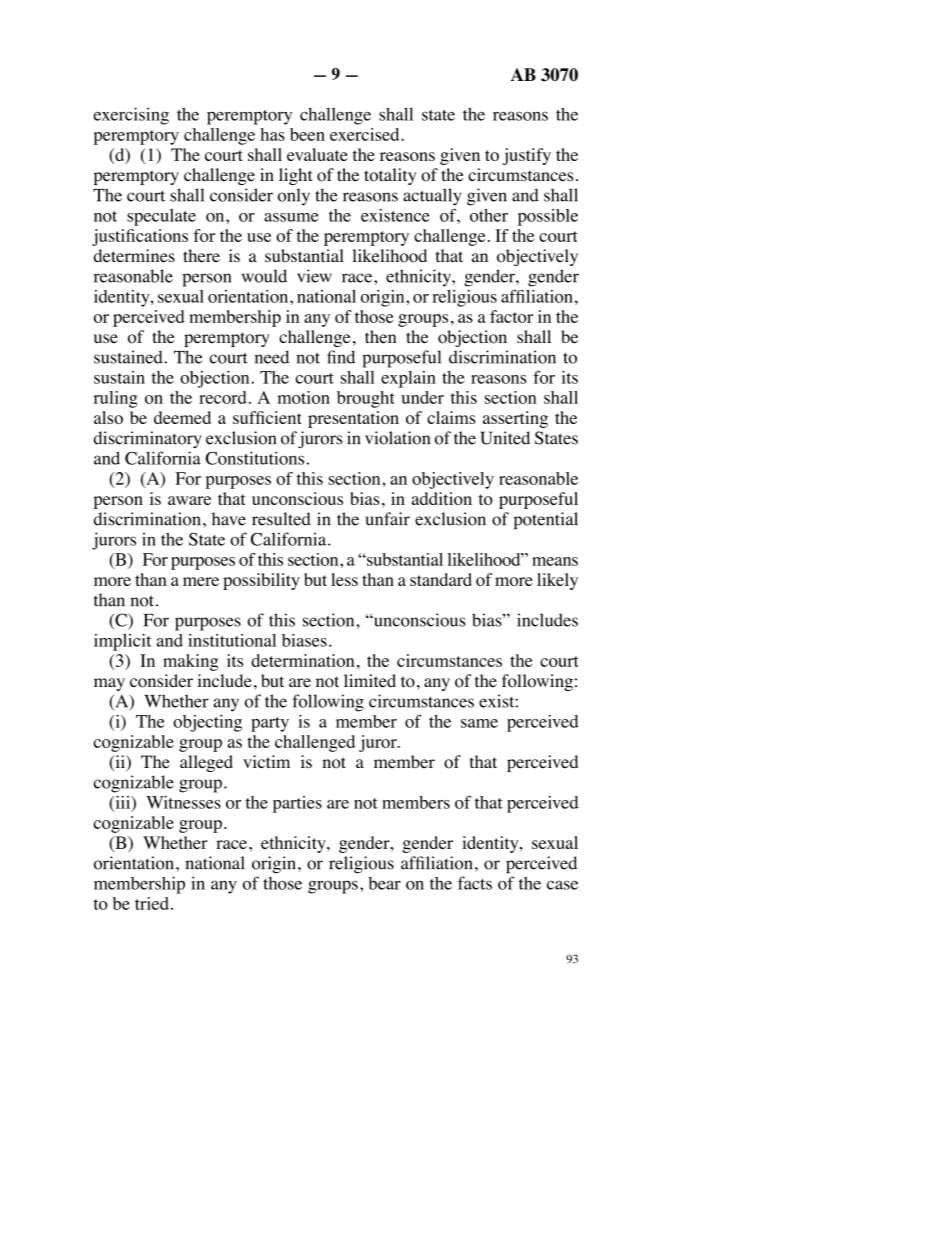 This screenshot has width=952, height=1233. What do you see at coordinates (387, 519) in the screenshot?
I see `unfair` at bounding box center [387, 519].
